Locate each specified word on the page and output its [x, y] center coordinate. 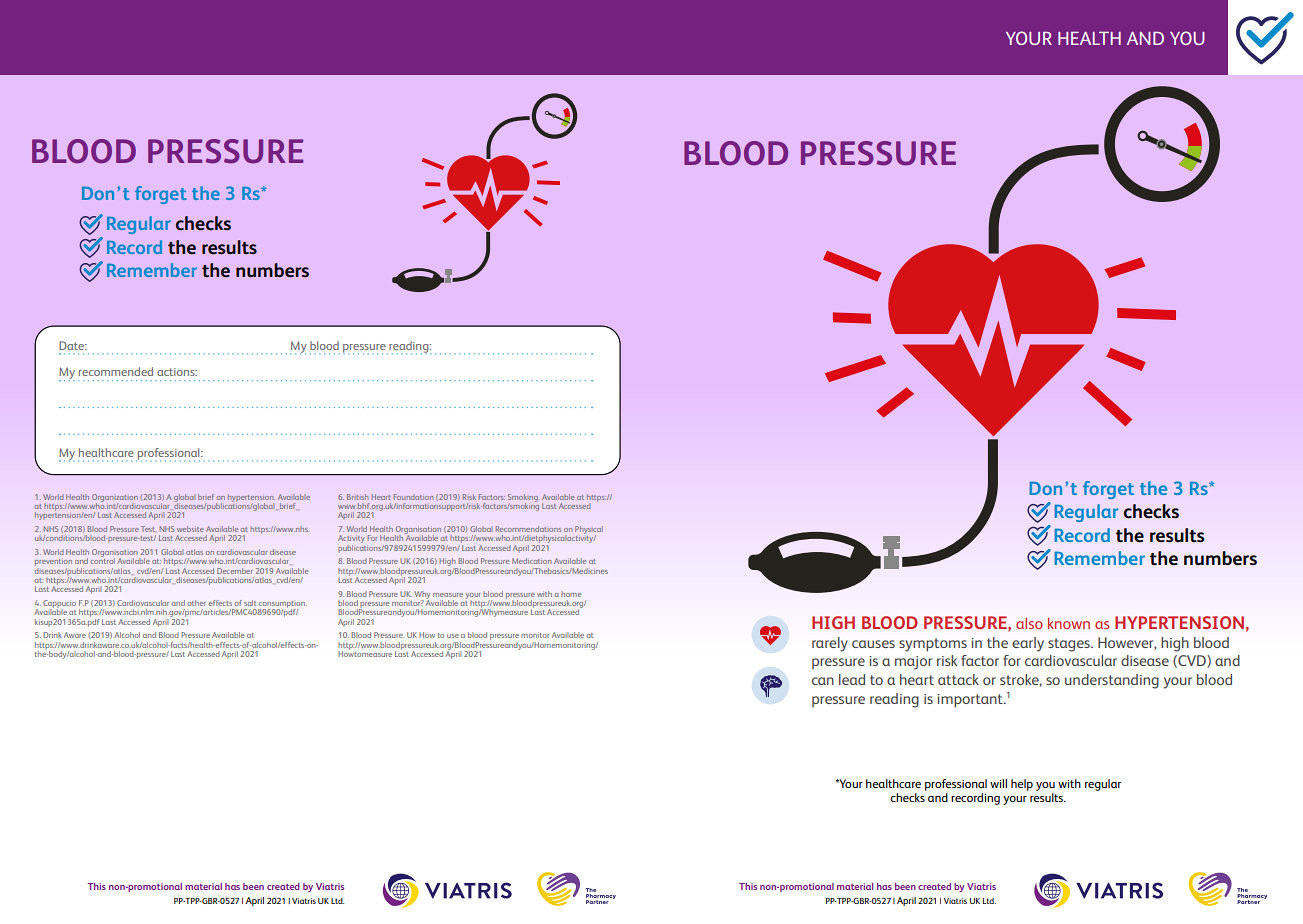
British [358, 497]
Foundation [413, 497]
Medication [532, 561]
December [235, 571]
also [1029, 623]
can [823, 681]
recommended [116, 371]
